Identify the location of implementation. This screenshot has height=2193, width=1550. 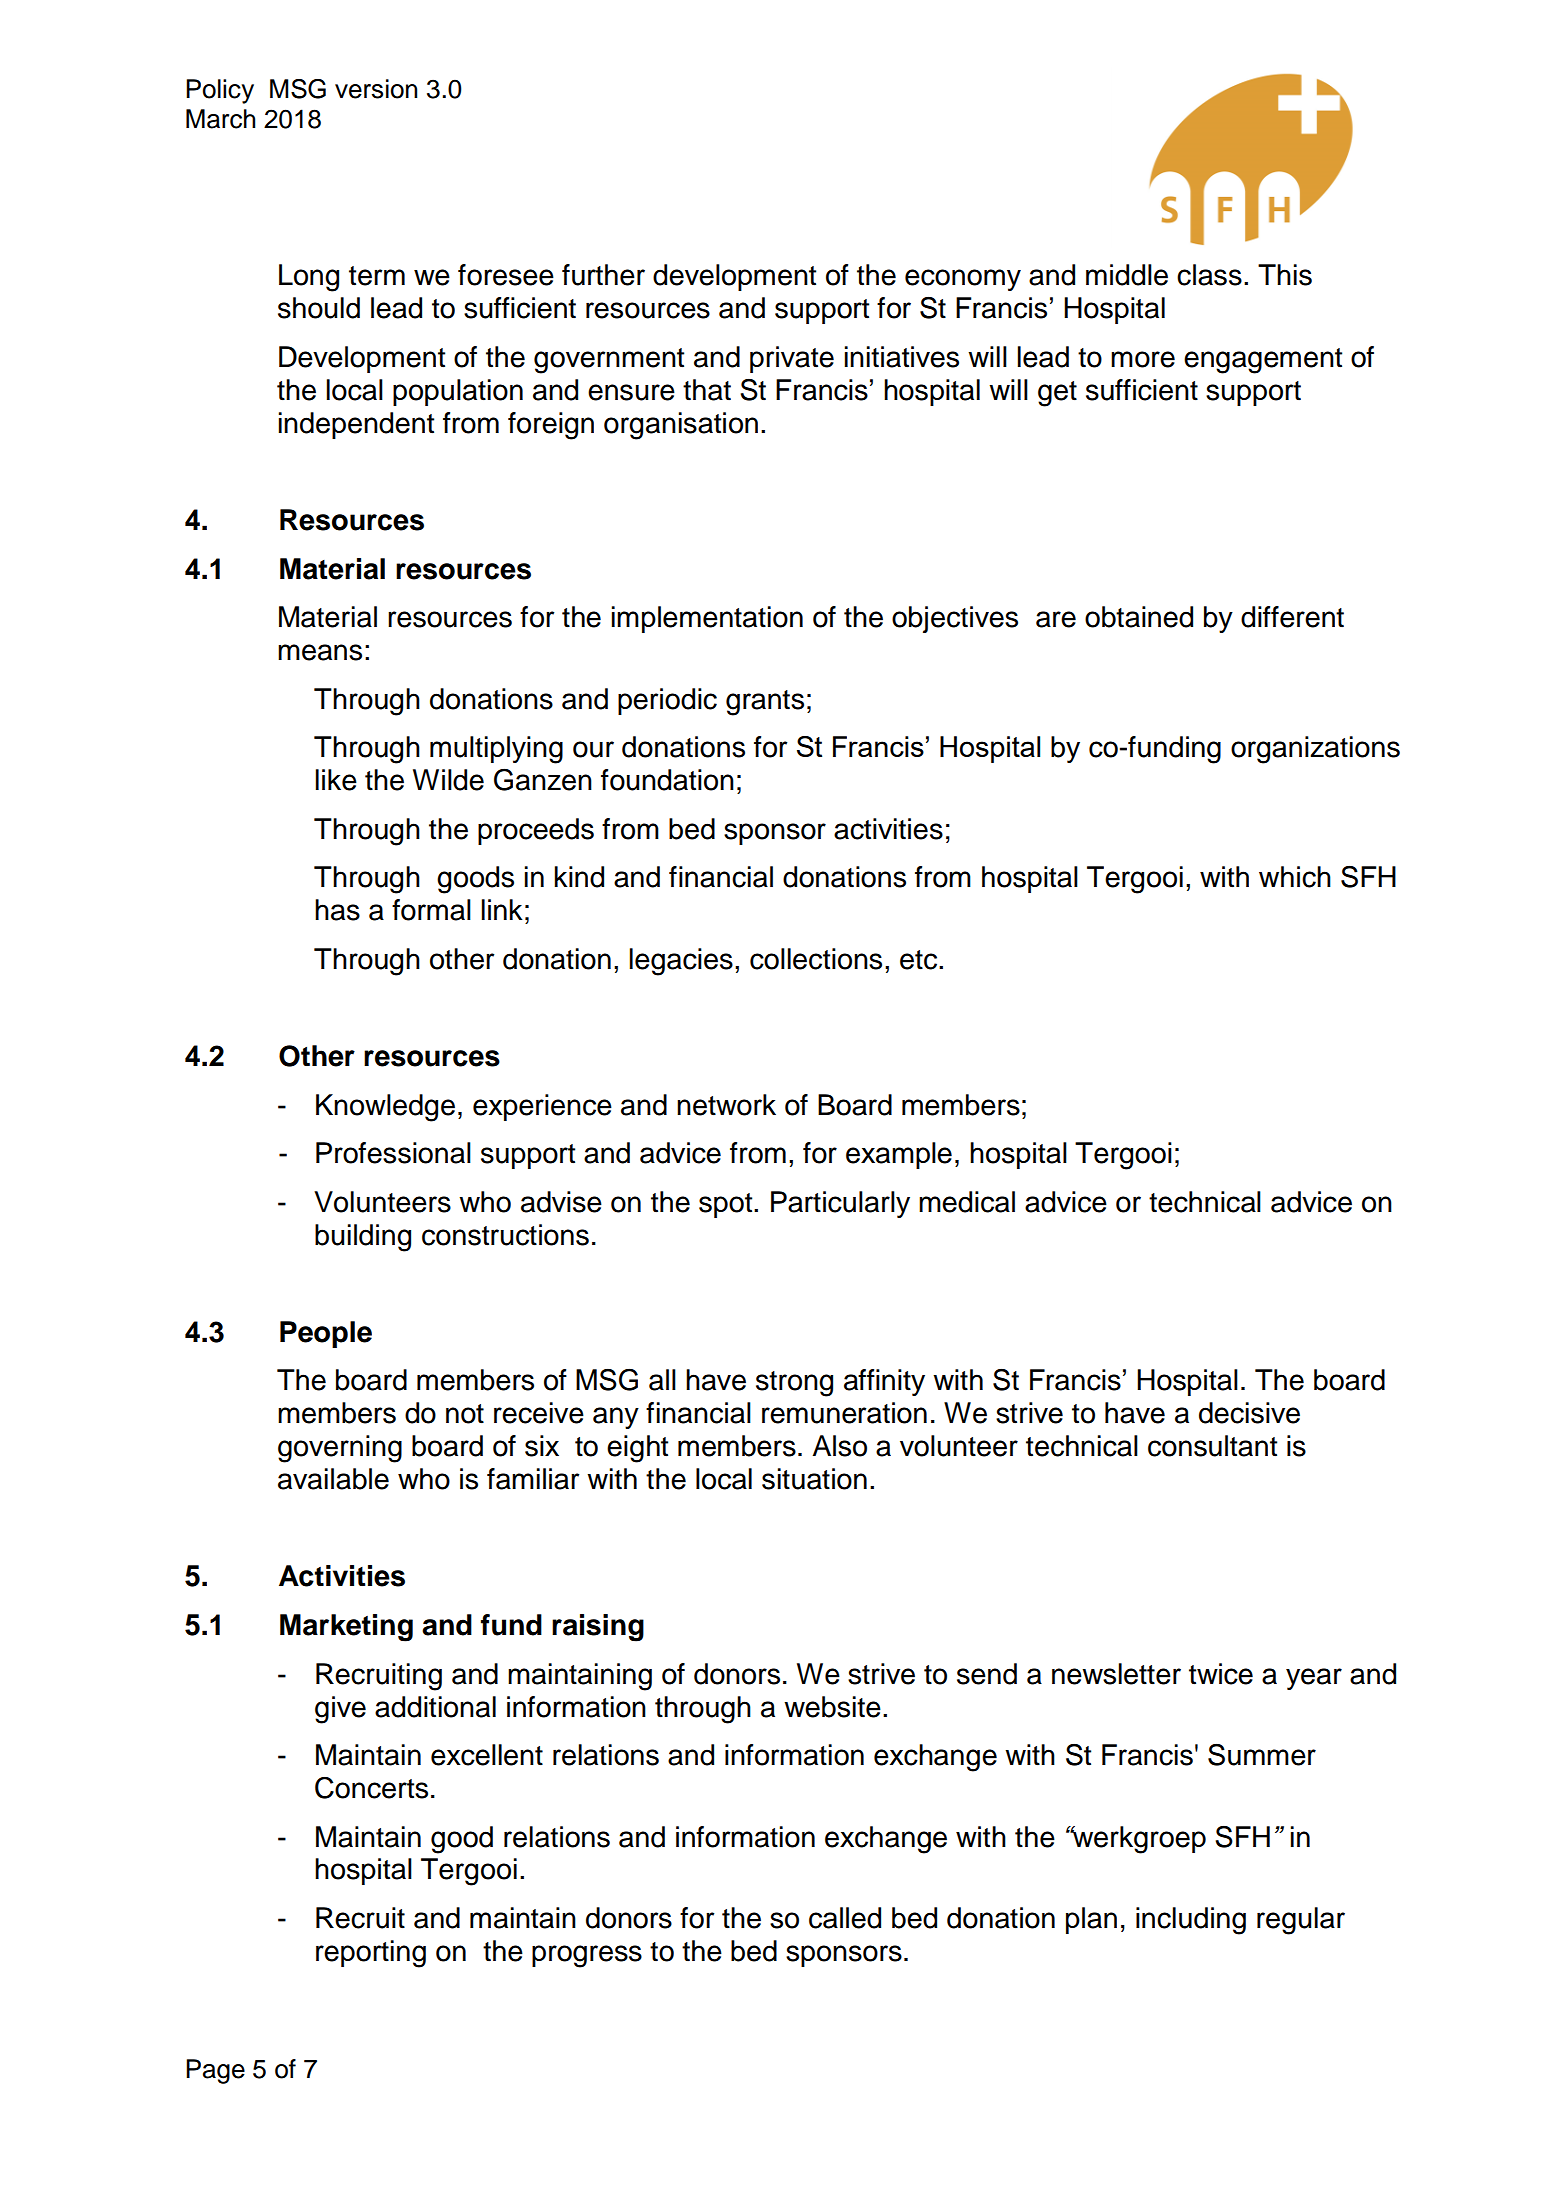
(707, 619).
